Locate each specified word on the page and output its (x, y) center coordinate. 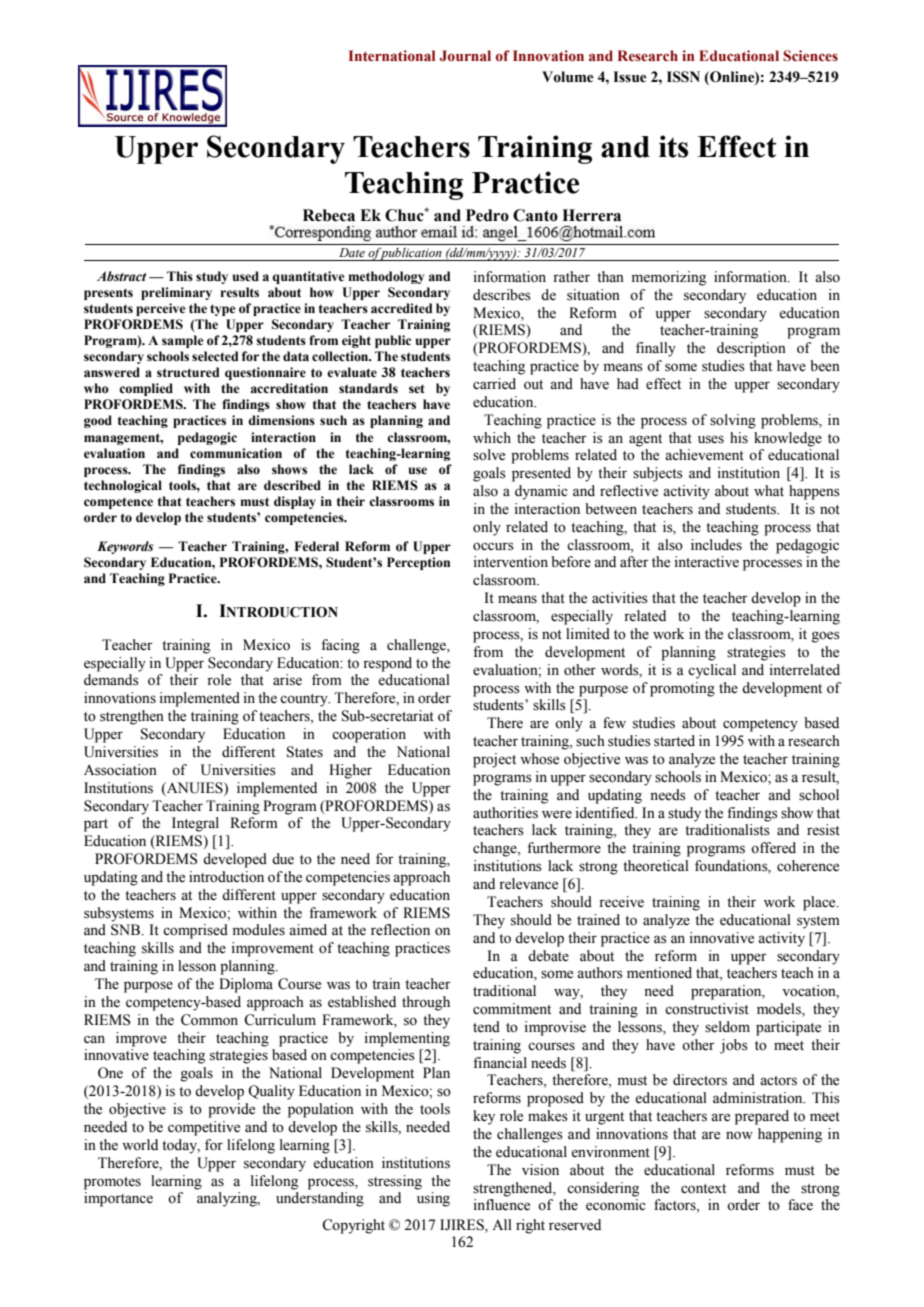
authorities (505, 813)
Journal (465, 56)
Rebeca (329, 215)
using (433, 1199)
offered (773, 848)
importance (118, 1199)
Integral (195, 824)
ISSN (683, 77)
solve (489, 455)
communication (236, 453)
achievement (704, 455)
